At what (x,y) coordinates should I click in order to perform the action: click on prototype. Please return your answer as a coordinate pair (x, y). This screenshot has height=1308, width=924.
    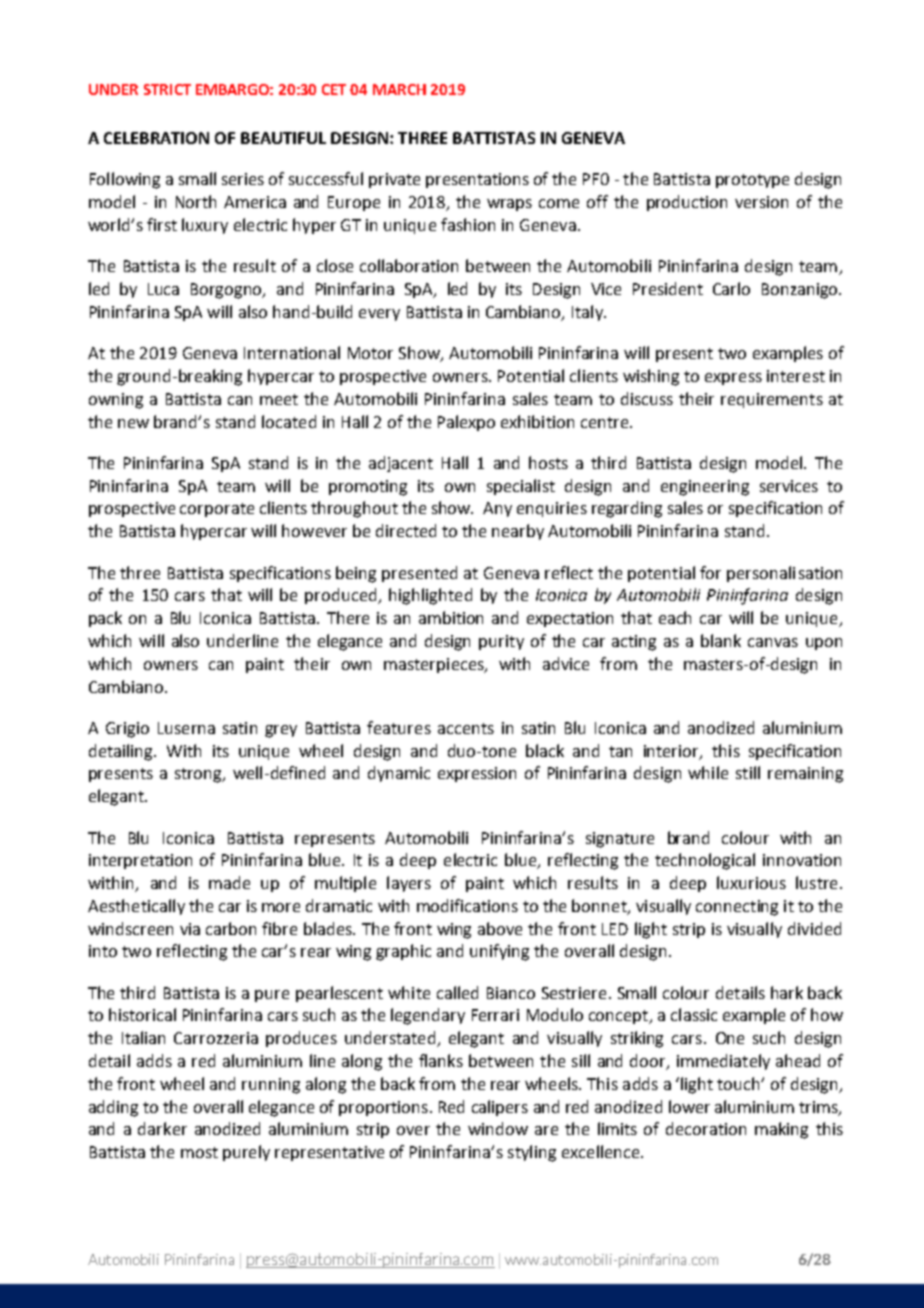
    Looking at the image, I should click on (752, 181).
